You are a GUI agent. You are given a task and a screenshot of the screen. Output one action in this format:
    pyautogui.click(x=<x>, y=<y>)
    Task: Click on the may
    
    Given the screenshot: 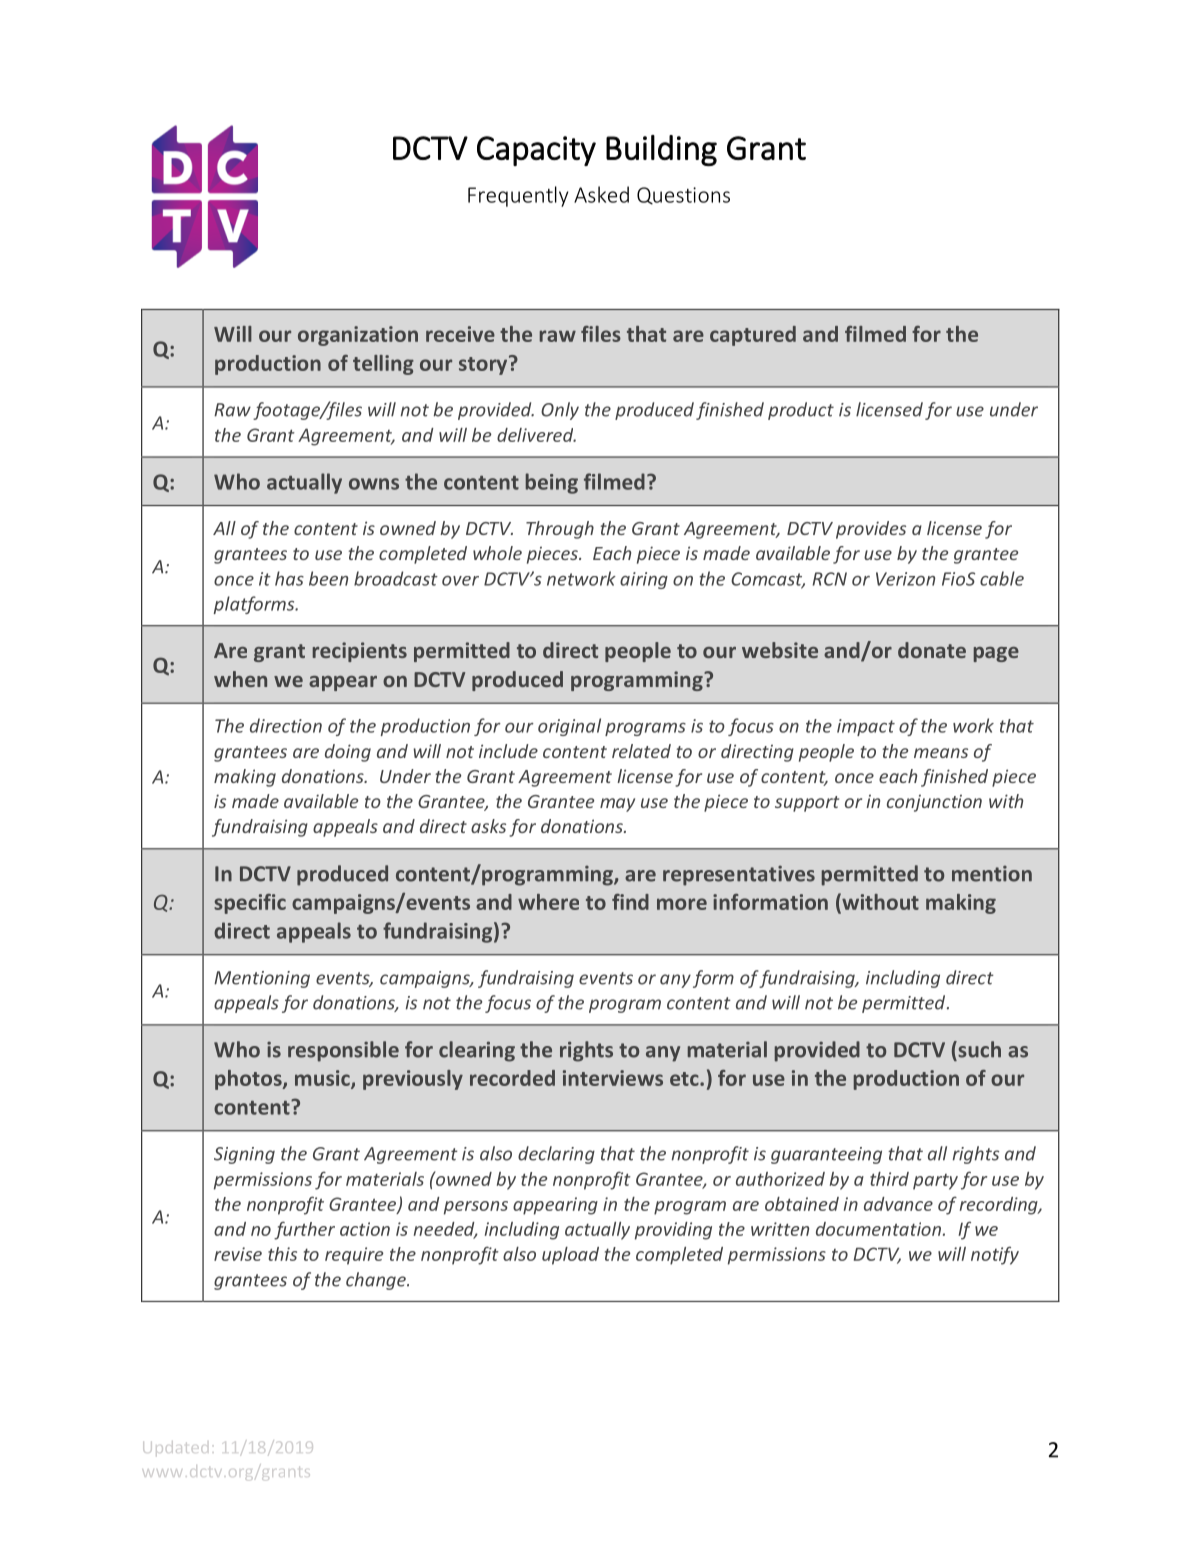 What is the action you would take?
    pyautogui.click(x=617, y=805)
